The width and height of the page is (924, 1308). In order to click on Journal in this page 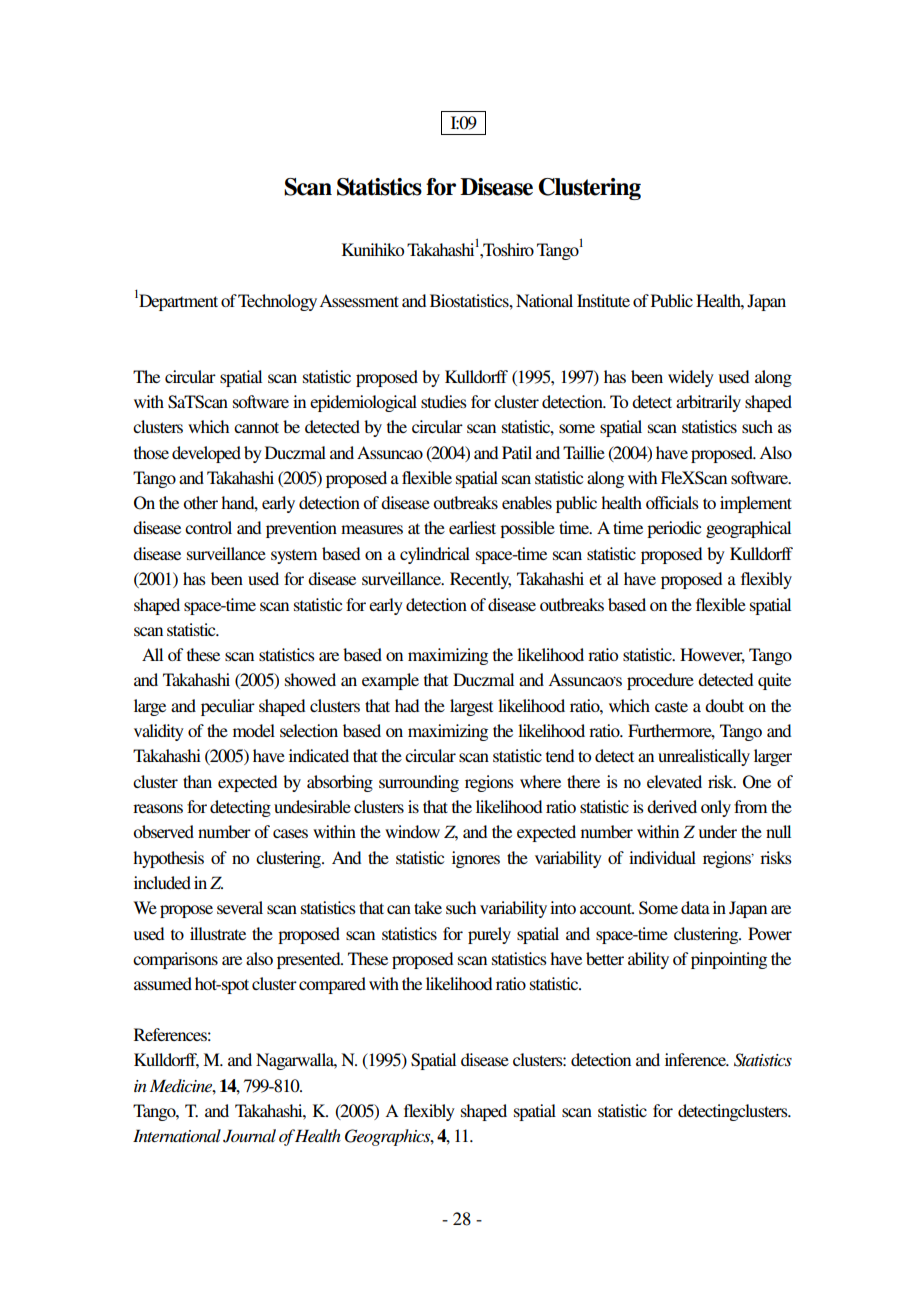, I will do `click(249, 1136)`.
